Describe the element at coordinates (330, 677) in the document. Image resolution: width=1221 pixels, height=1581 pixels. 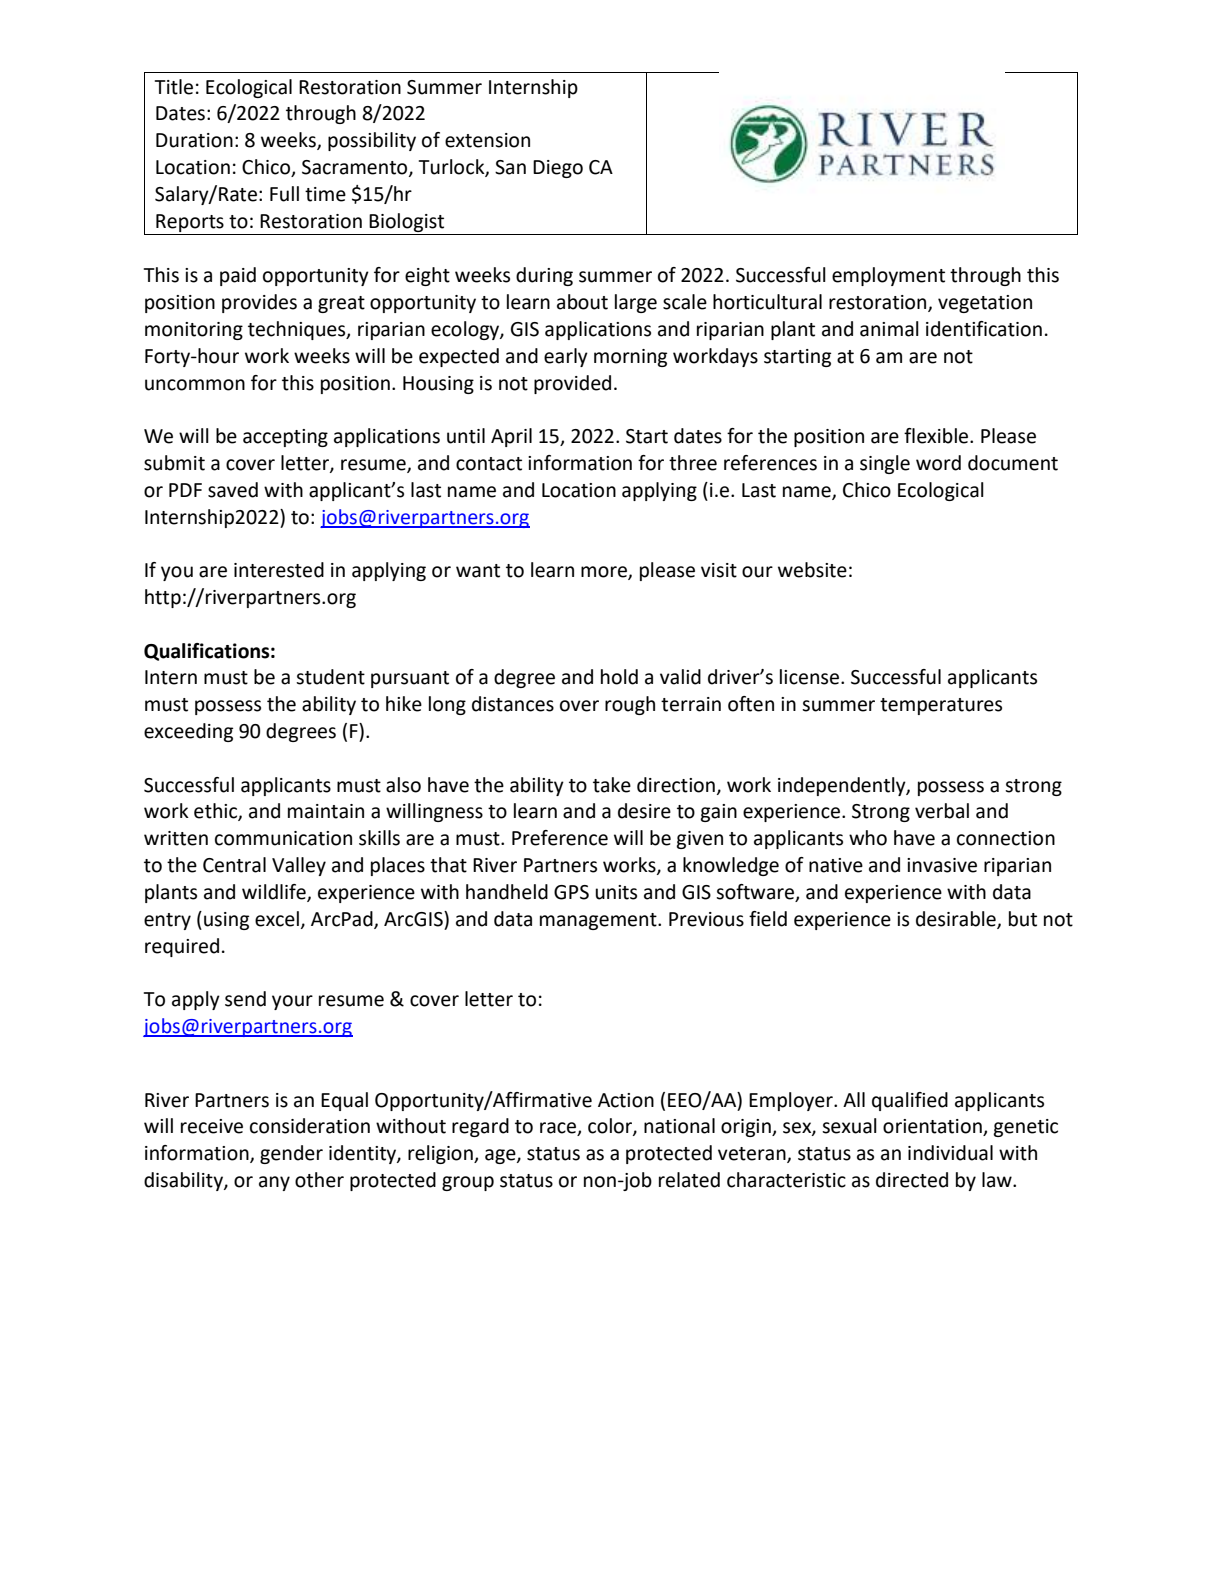
I see `student` at that location.
